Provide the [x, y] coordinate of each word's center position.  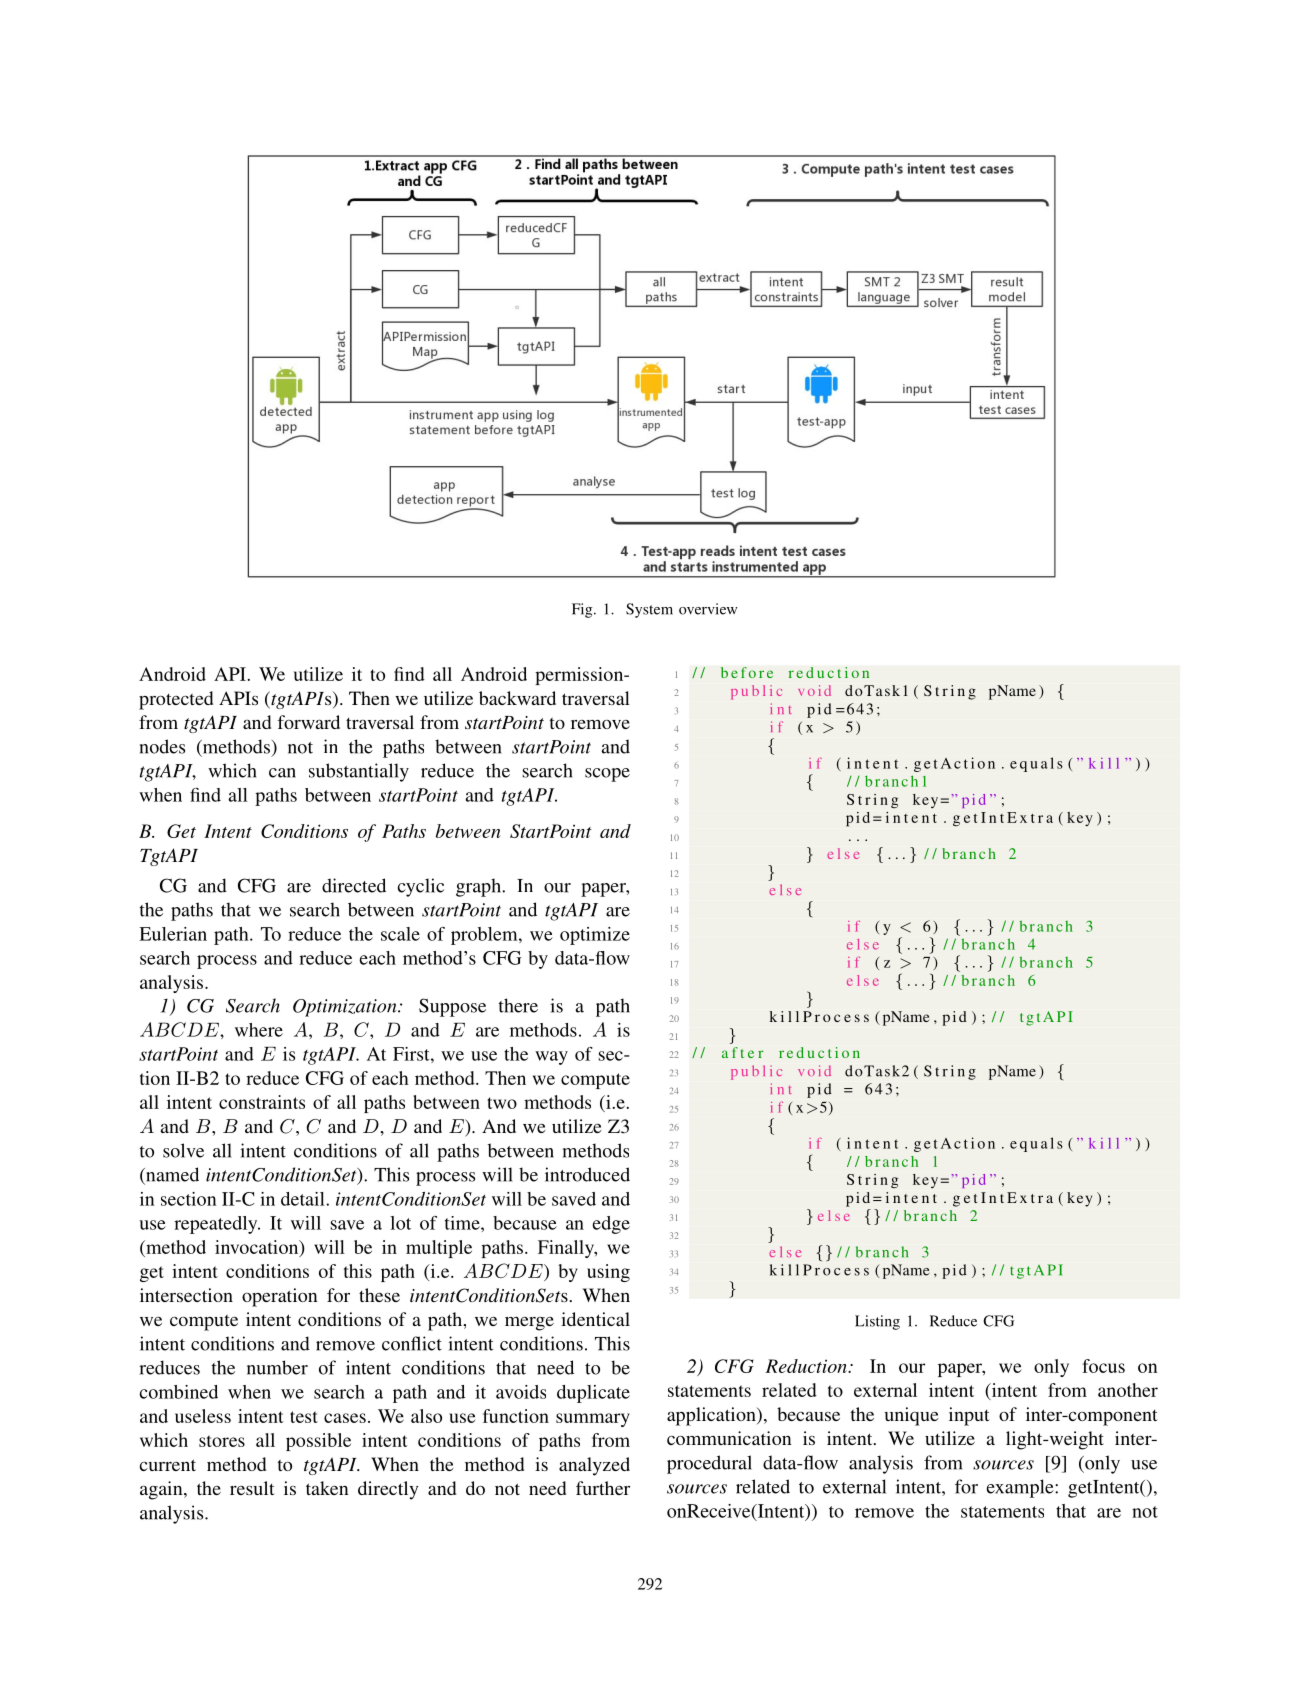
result [252, 1488]
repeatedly [217, 1225]
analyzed [594, 1466]
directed [354, 885]
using [608, 1273]
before [747, 672]
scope [607, 775]
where [259, 1030]
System [649, 610]
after [743, 1052]
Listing [877, 1322]
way [551, 1058]
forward [308, 722]
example [1021, 1488]
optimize [595, 936]
